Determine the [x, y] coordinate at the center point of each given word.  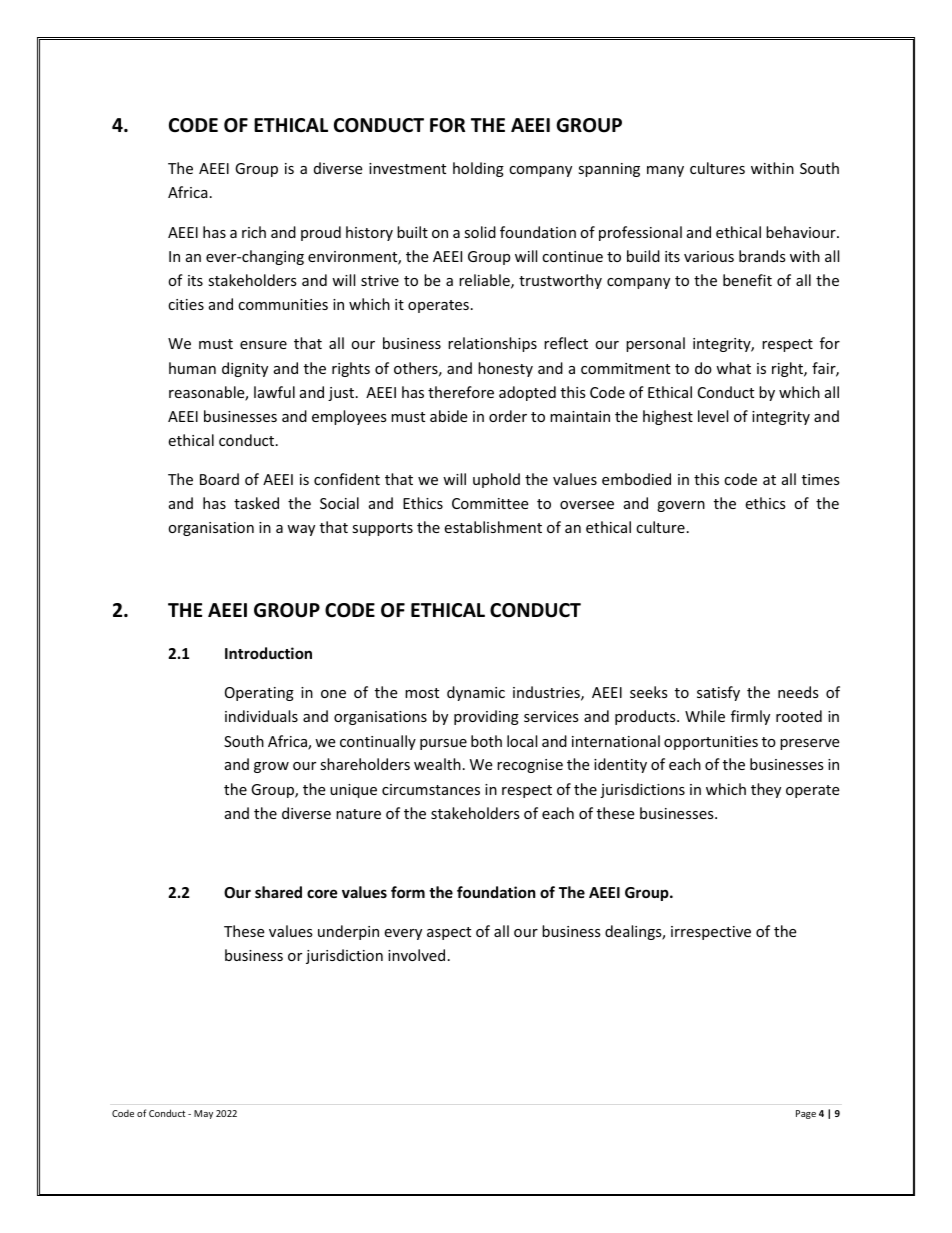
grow [271, 767]
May [203, 1114]
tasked [256, 503]
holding [478, 169]
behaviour [802, 232]
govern [681, 506]
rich [254, 232]
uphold [496, 480]
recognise [530, 766]
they [766, 790]
